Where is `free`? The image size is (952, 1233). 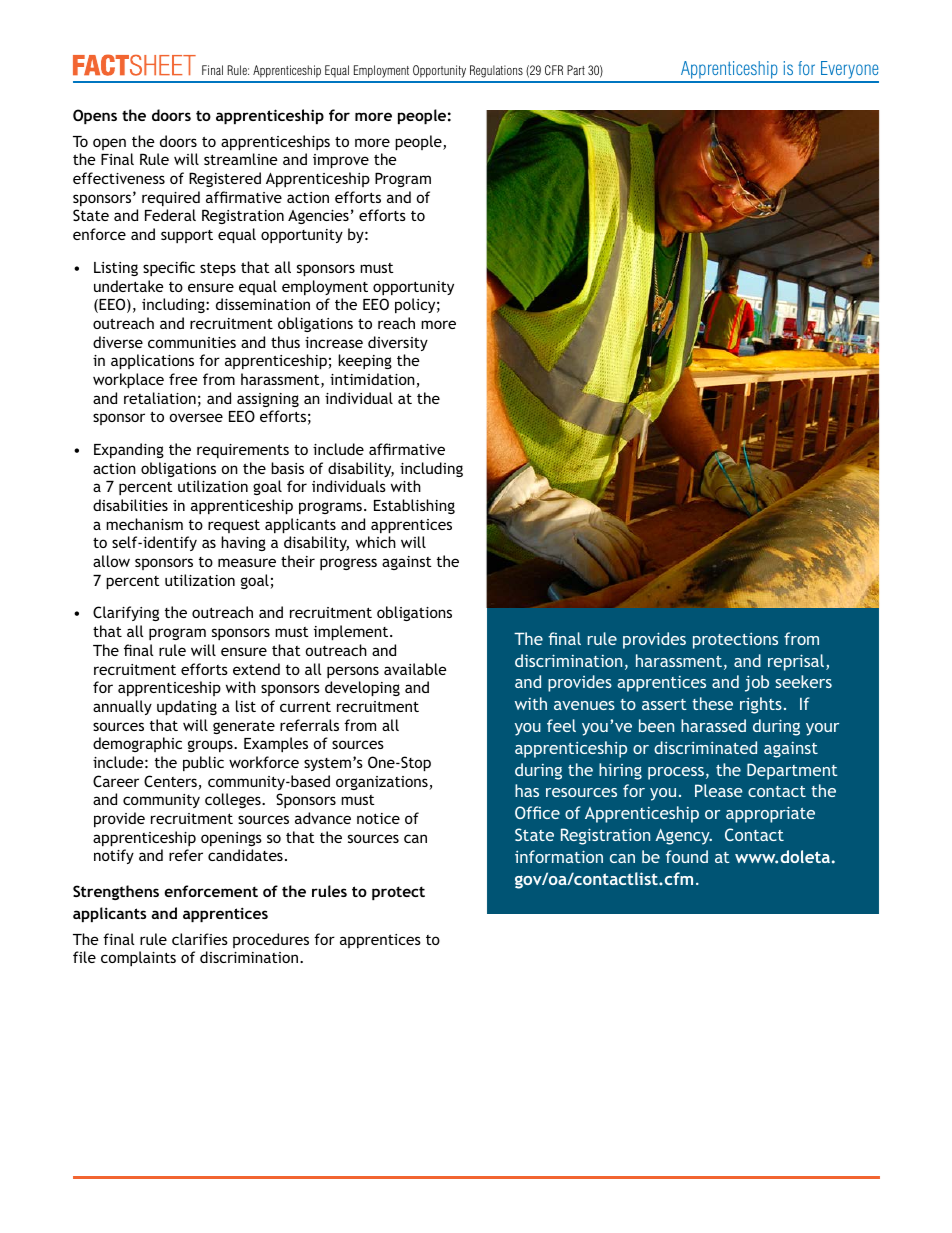 free is located at coordinates (183, 379).
